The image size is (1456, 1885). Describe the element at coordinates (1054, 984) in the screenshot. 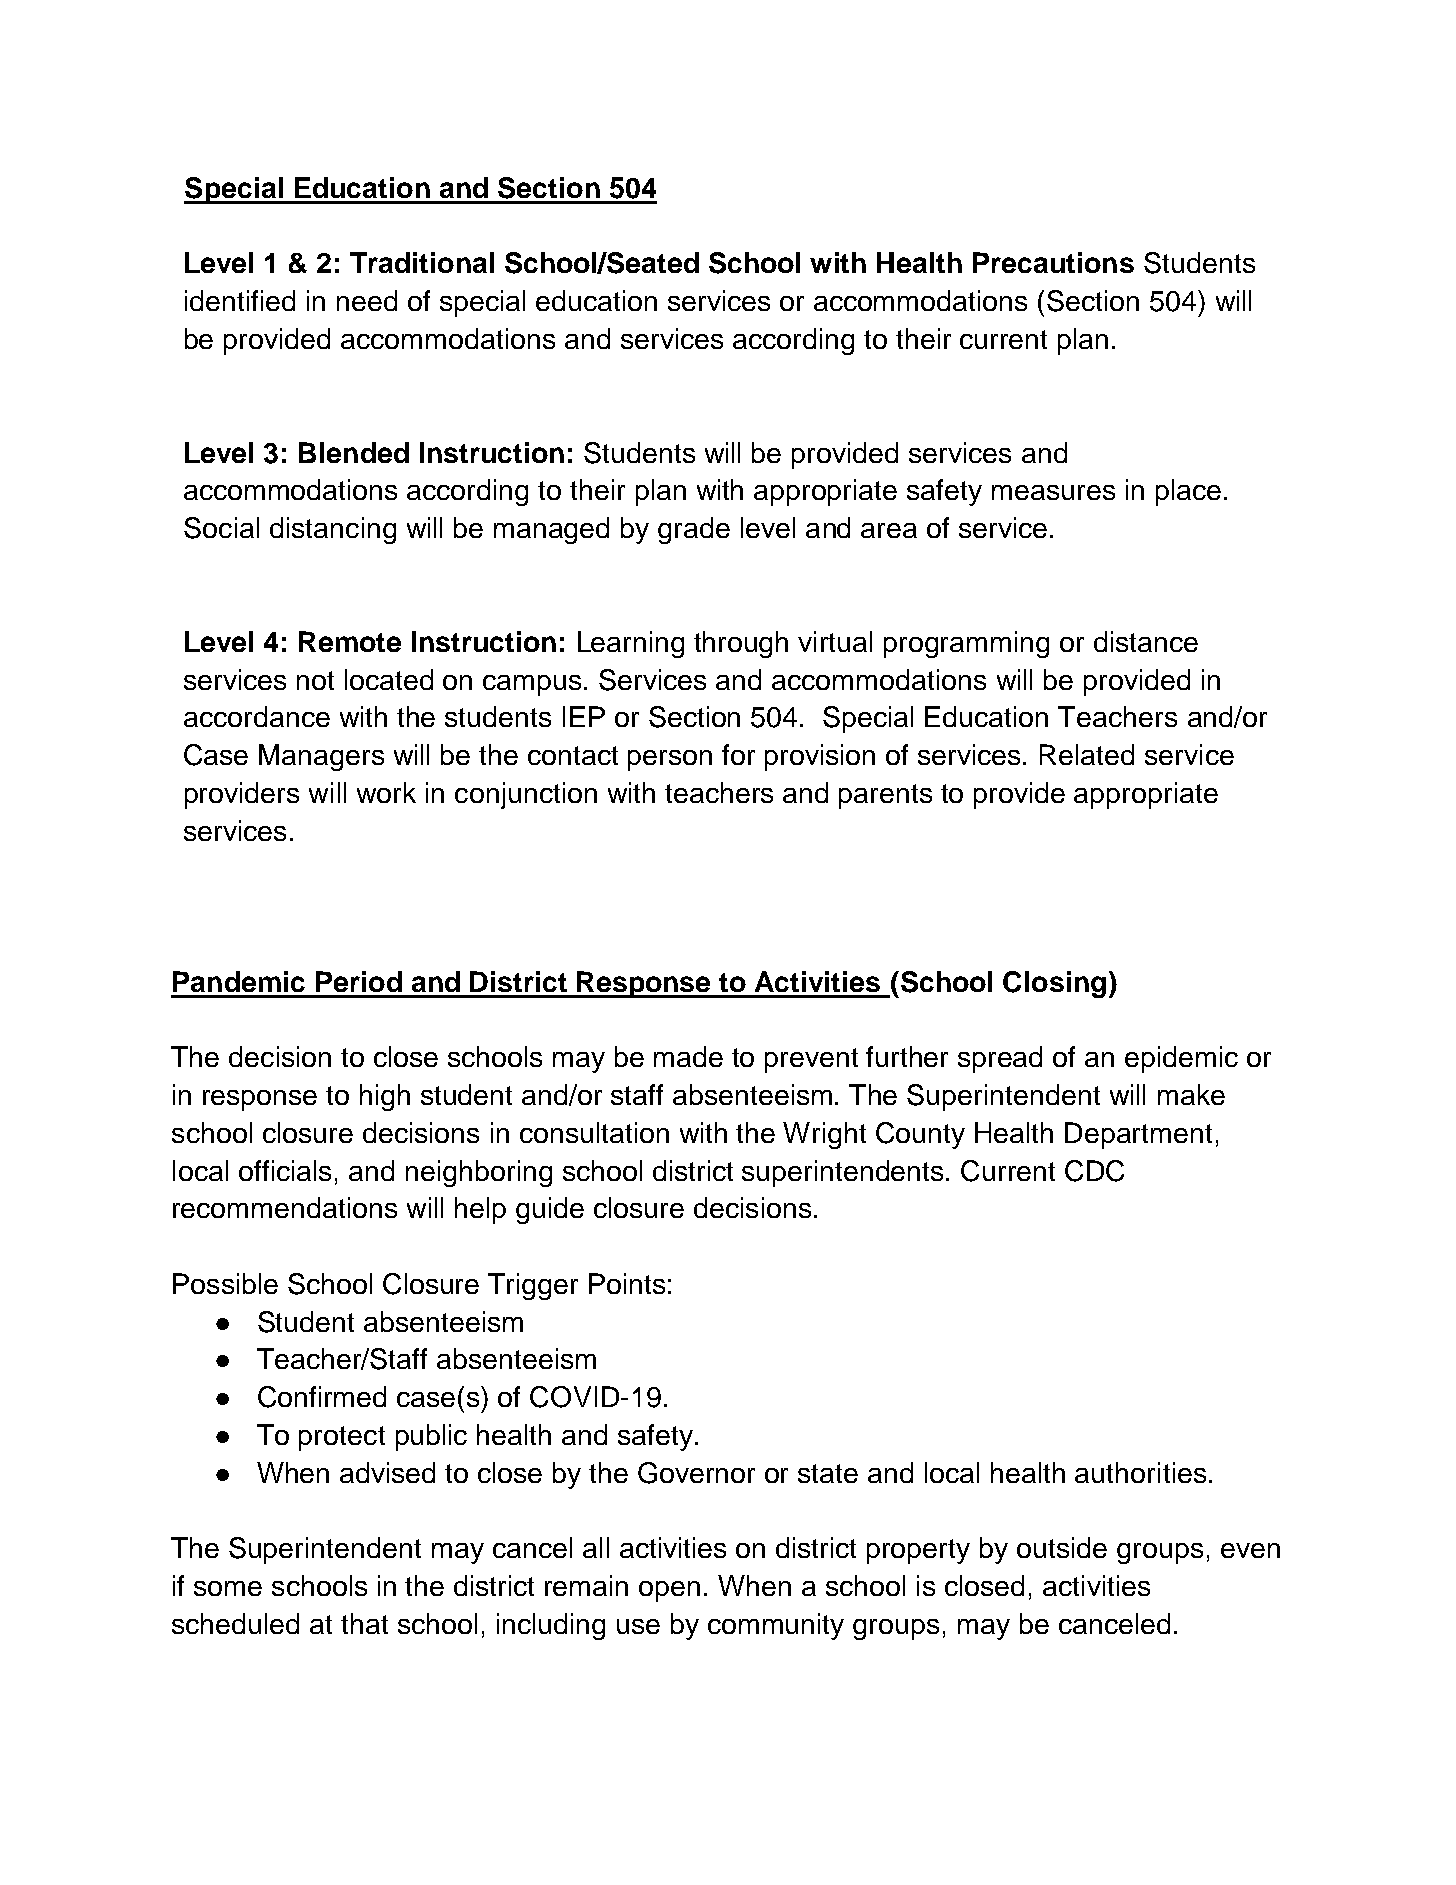

I see `Closing` at that location.
